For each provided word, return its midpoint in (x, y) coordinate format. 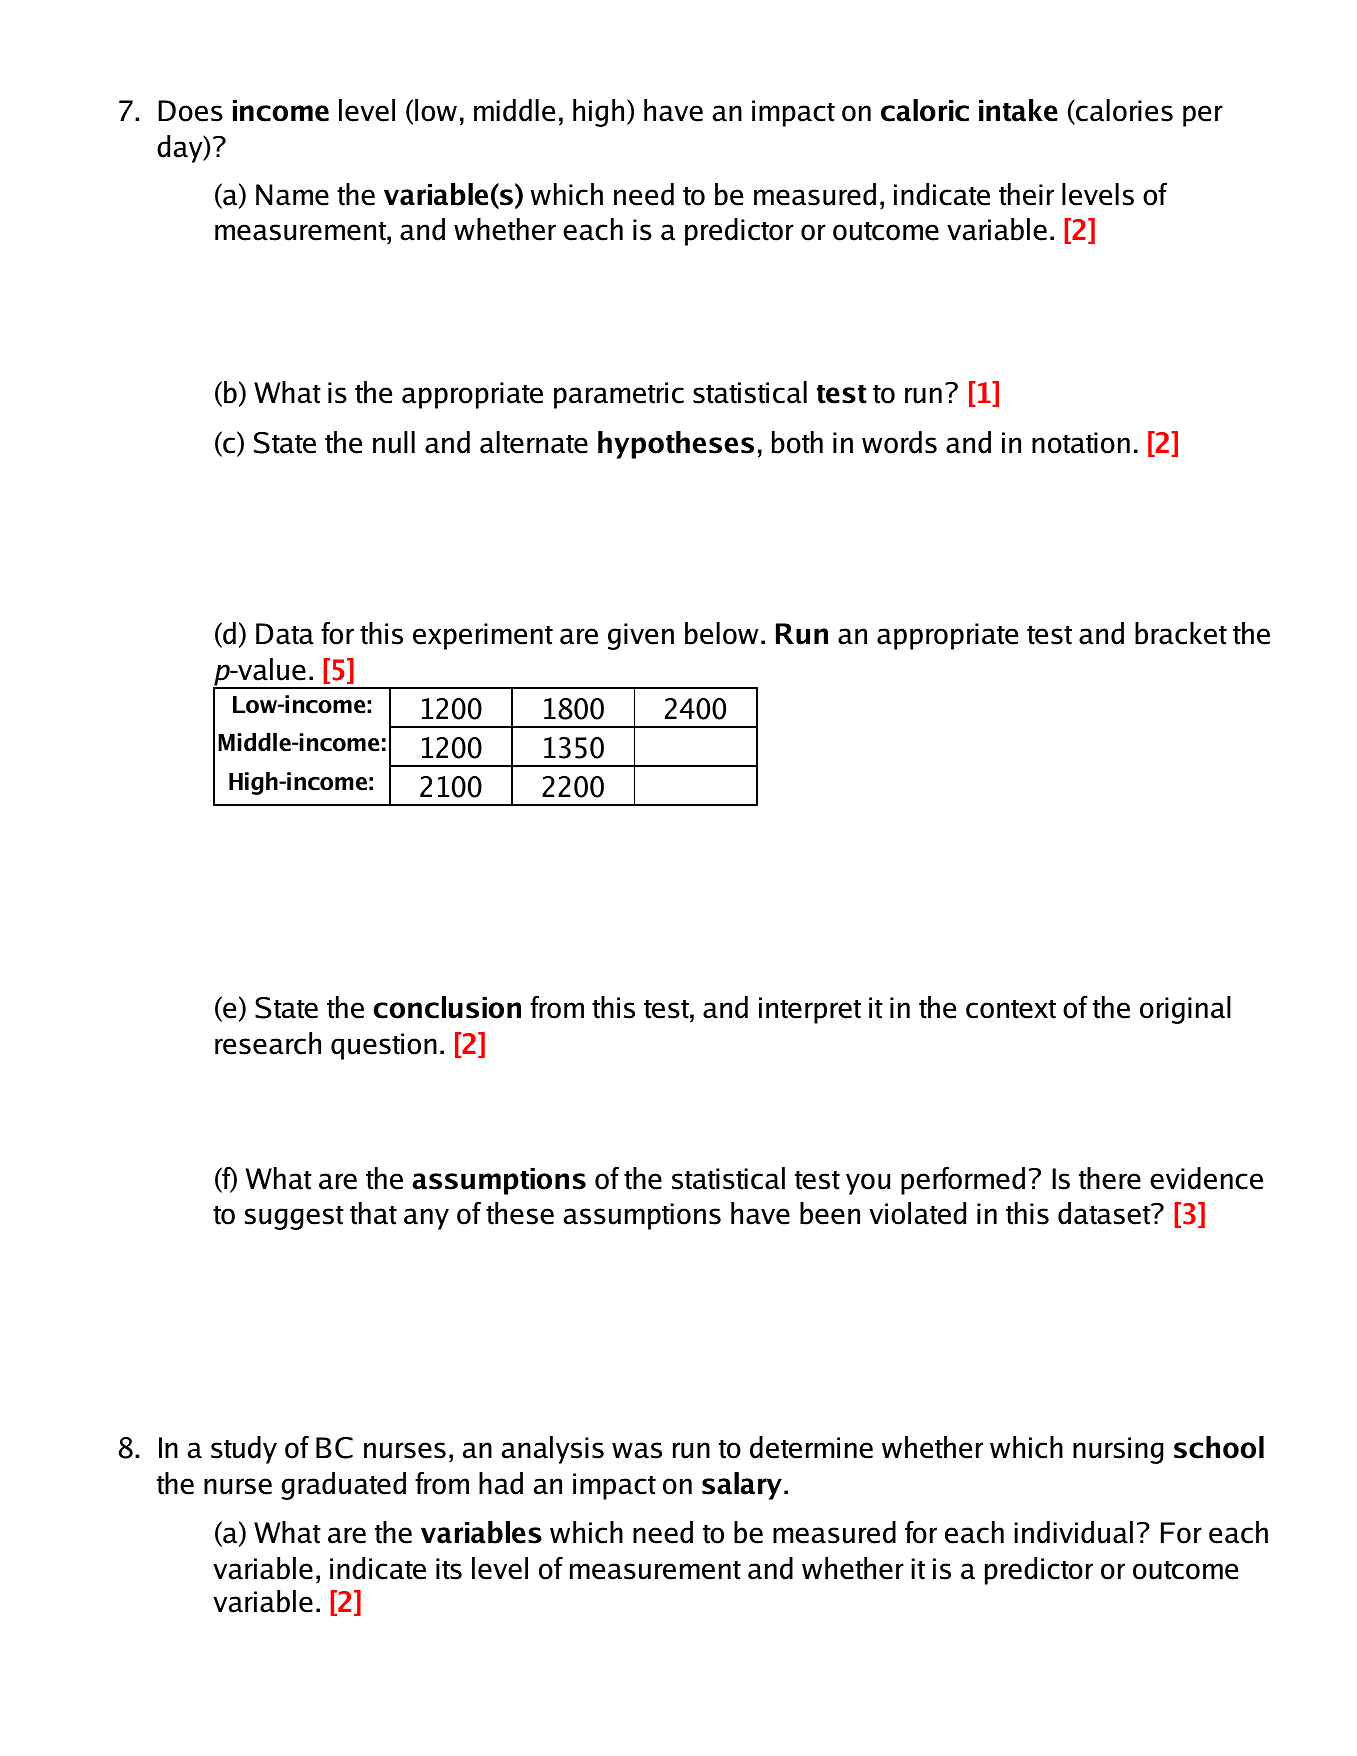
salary (742, 1486)
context (1011, 1009)
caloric (925, 110)
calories (1123, 111)
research (268, 1043)
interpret (810, 1010)
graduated (343, 1486)
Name (292, 195)
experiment (483, 636)
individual (1073, 1532)
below (721, 633)
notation (1081, 443)
